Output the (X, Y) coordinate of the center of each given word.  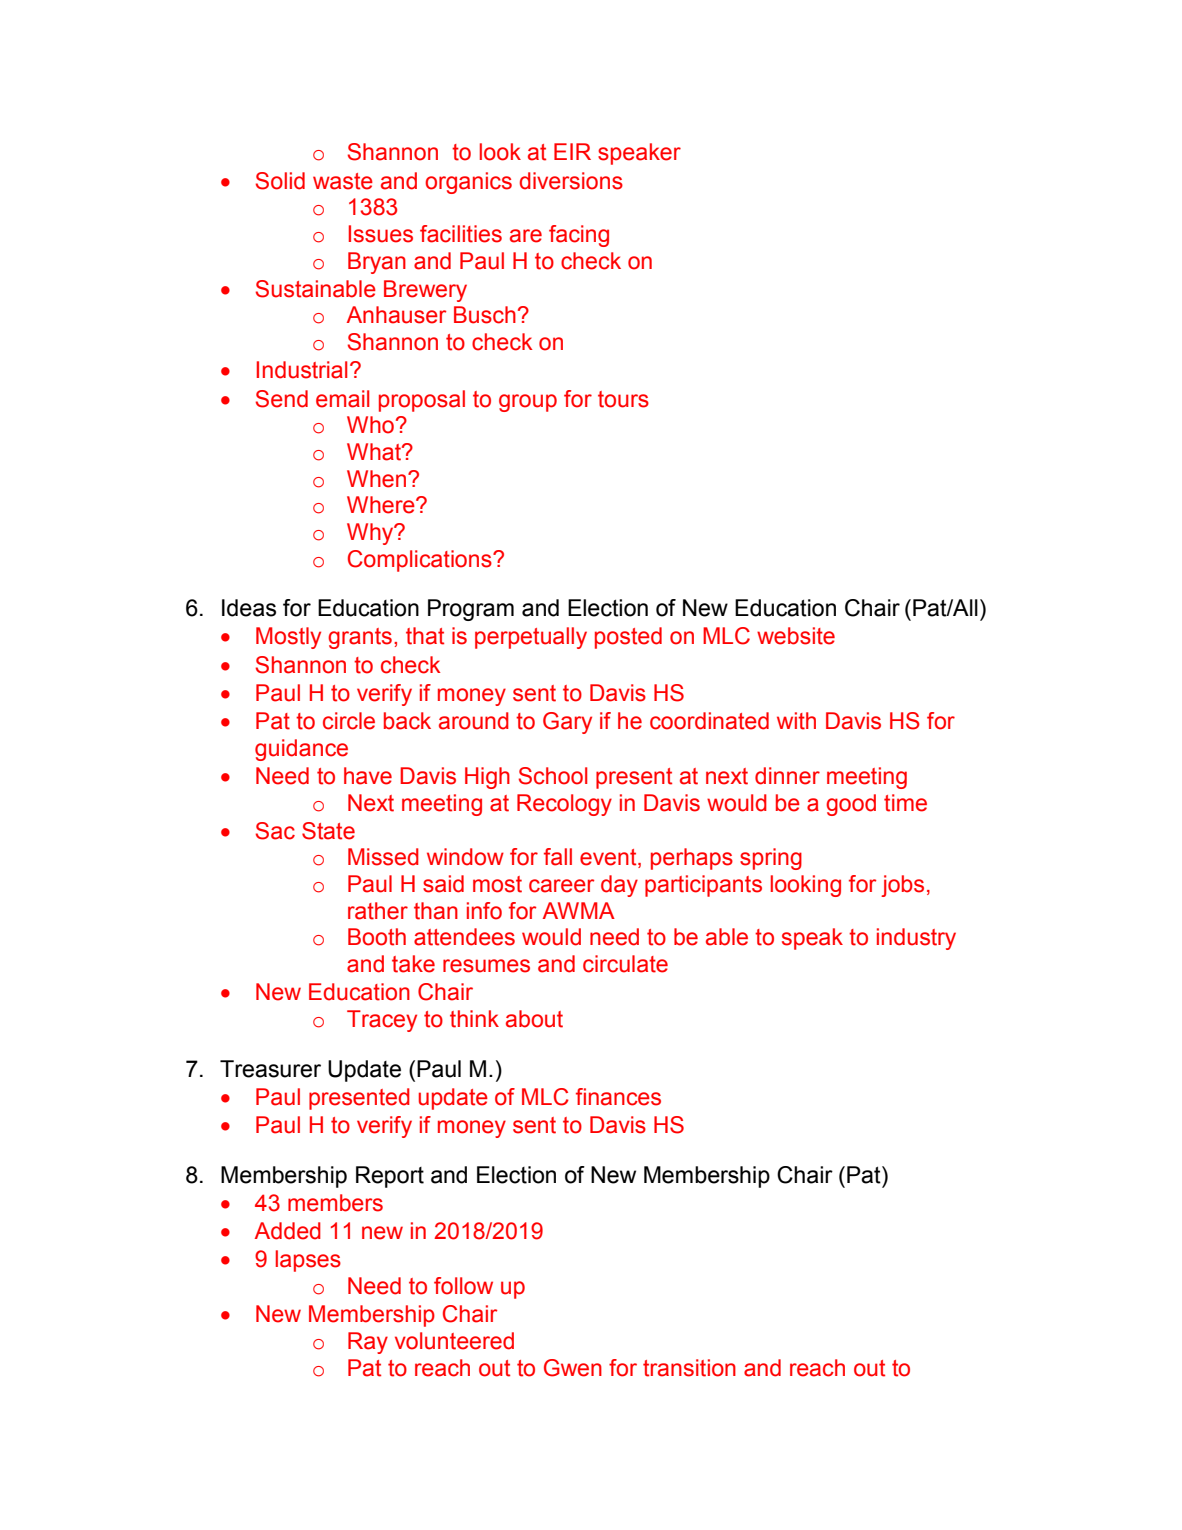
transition (689, 1368)
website (796, 636)
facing (579, 236)
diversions (571, 181)
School (553, 776)
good (851, 805)
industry (916, 939)
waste (343, 181)
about (534, 1019)
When (376, 479)
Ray (368, 1343)
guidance (301, 750)
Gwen (573, 1368)
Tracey (382, 1021)
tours (623, 399)
